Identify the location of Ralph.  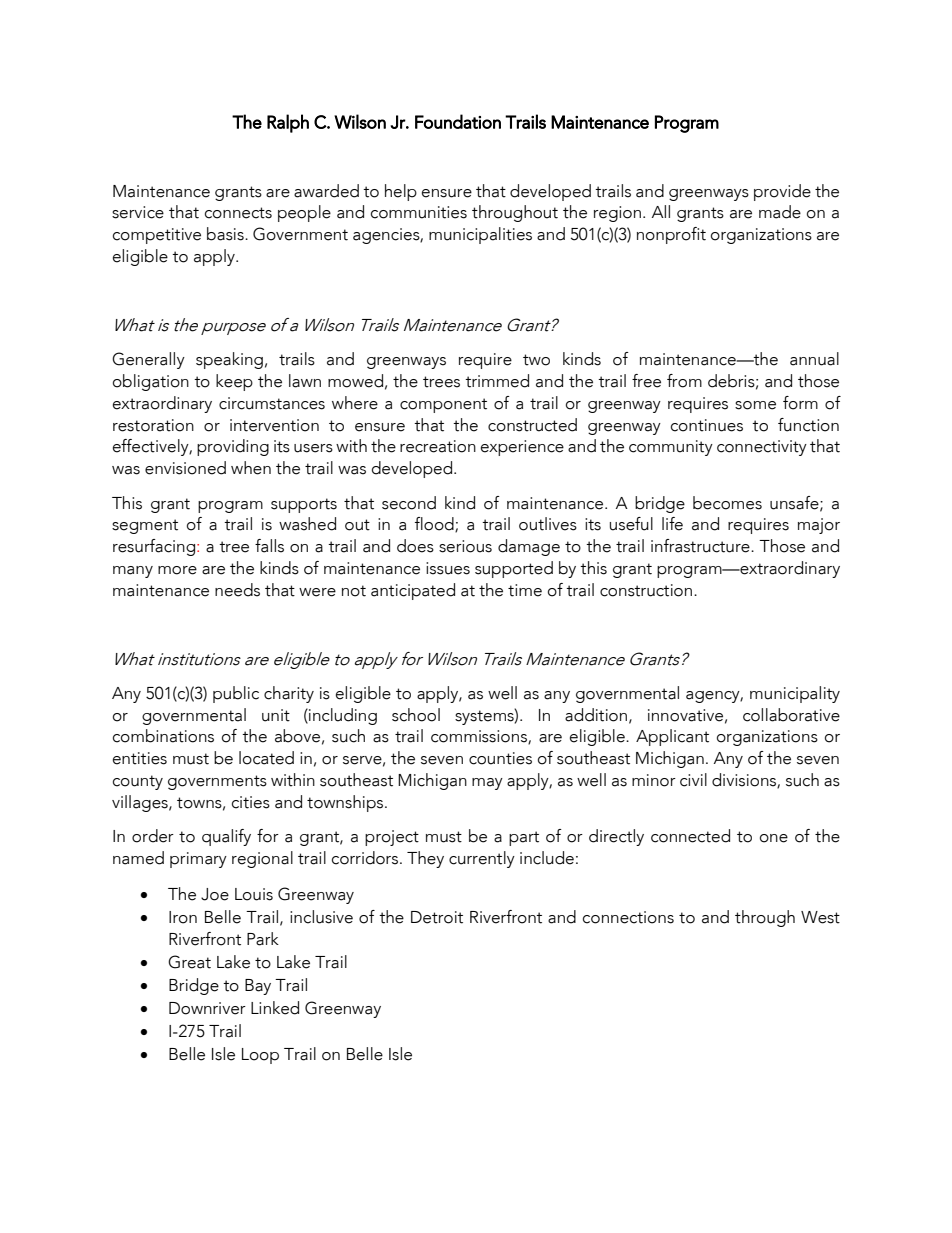
(288, 123).
